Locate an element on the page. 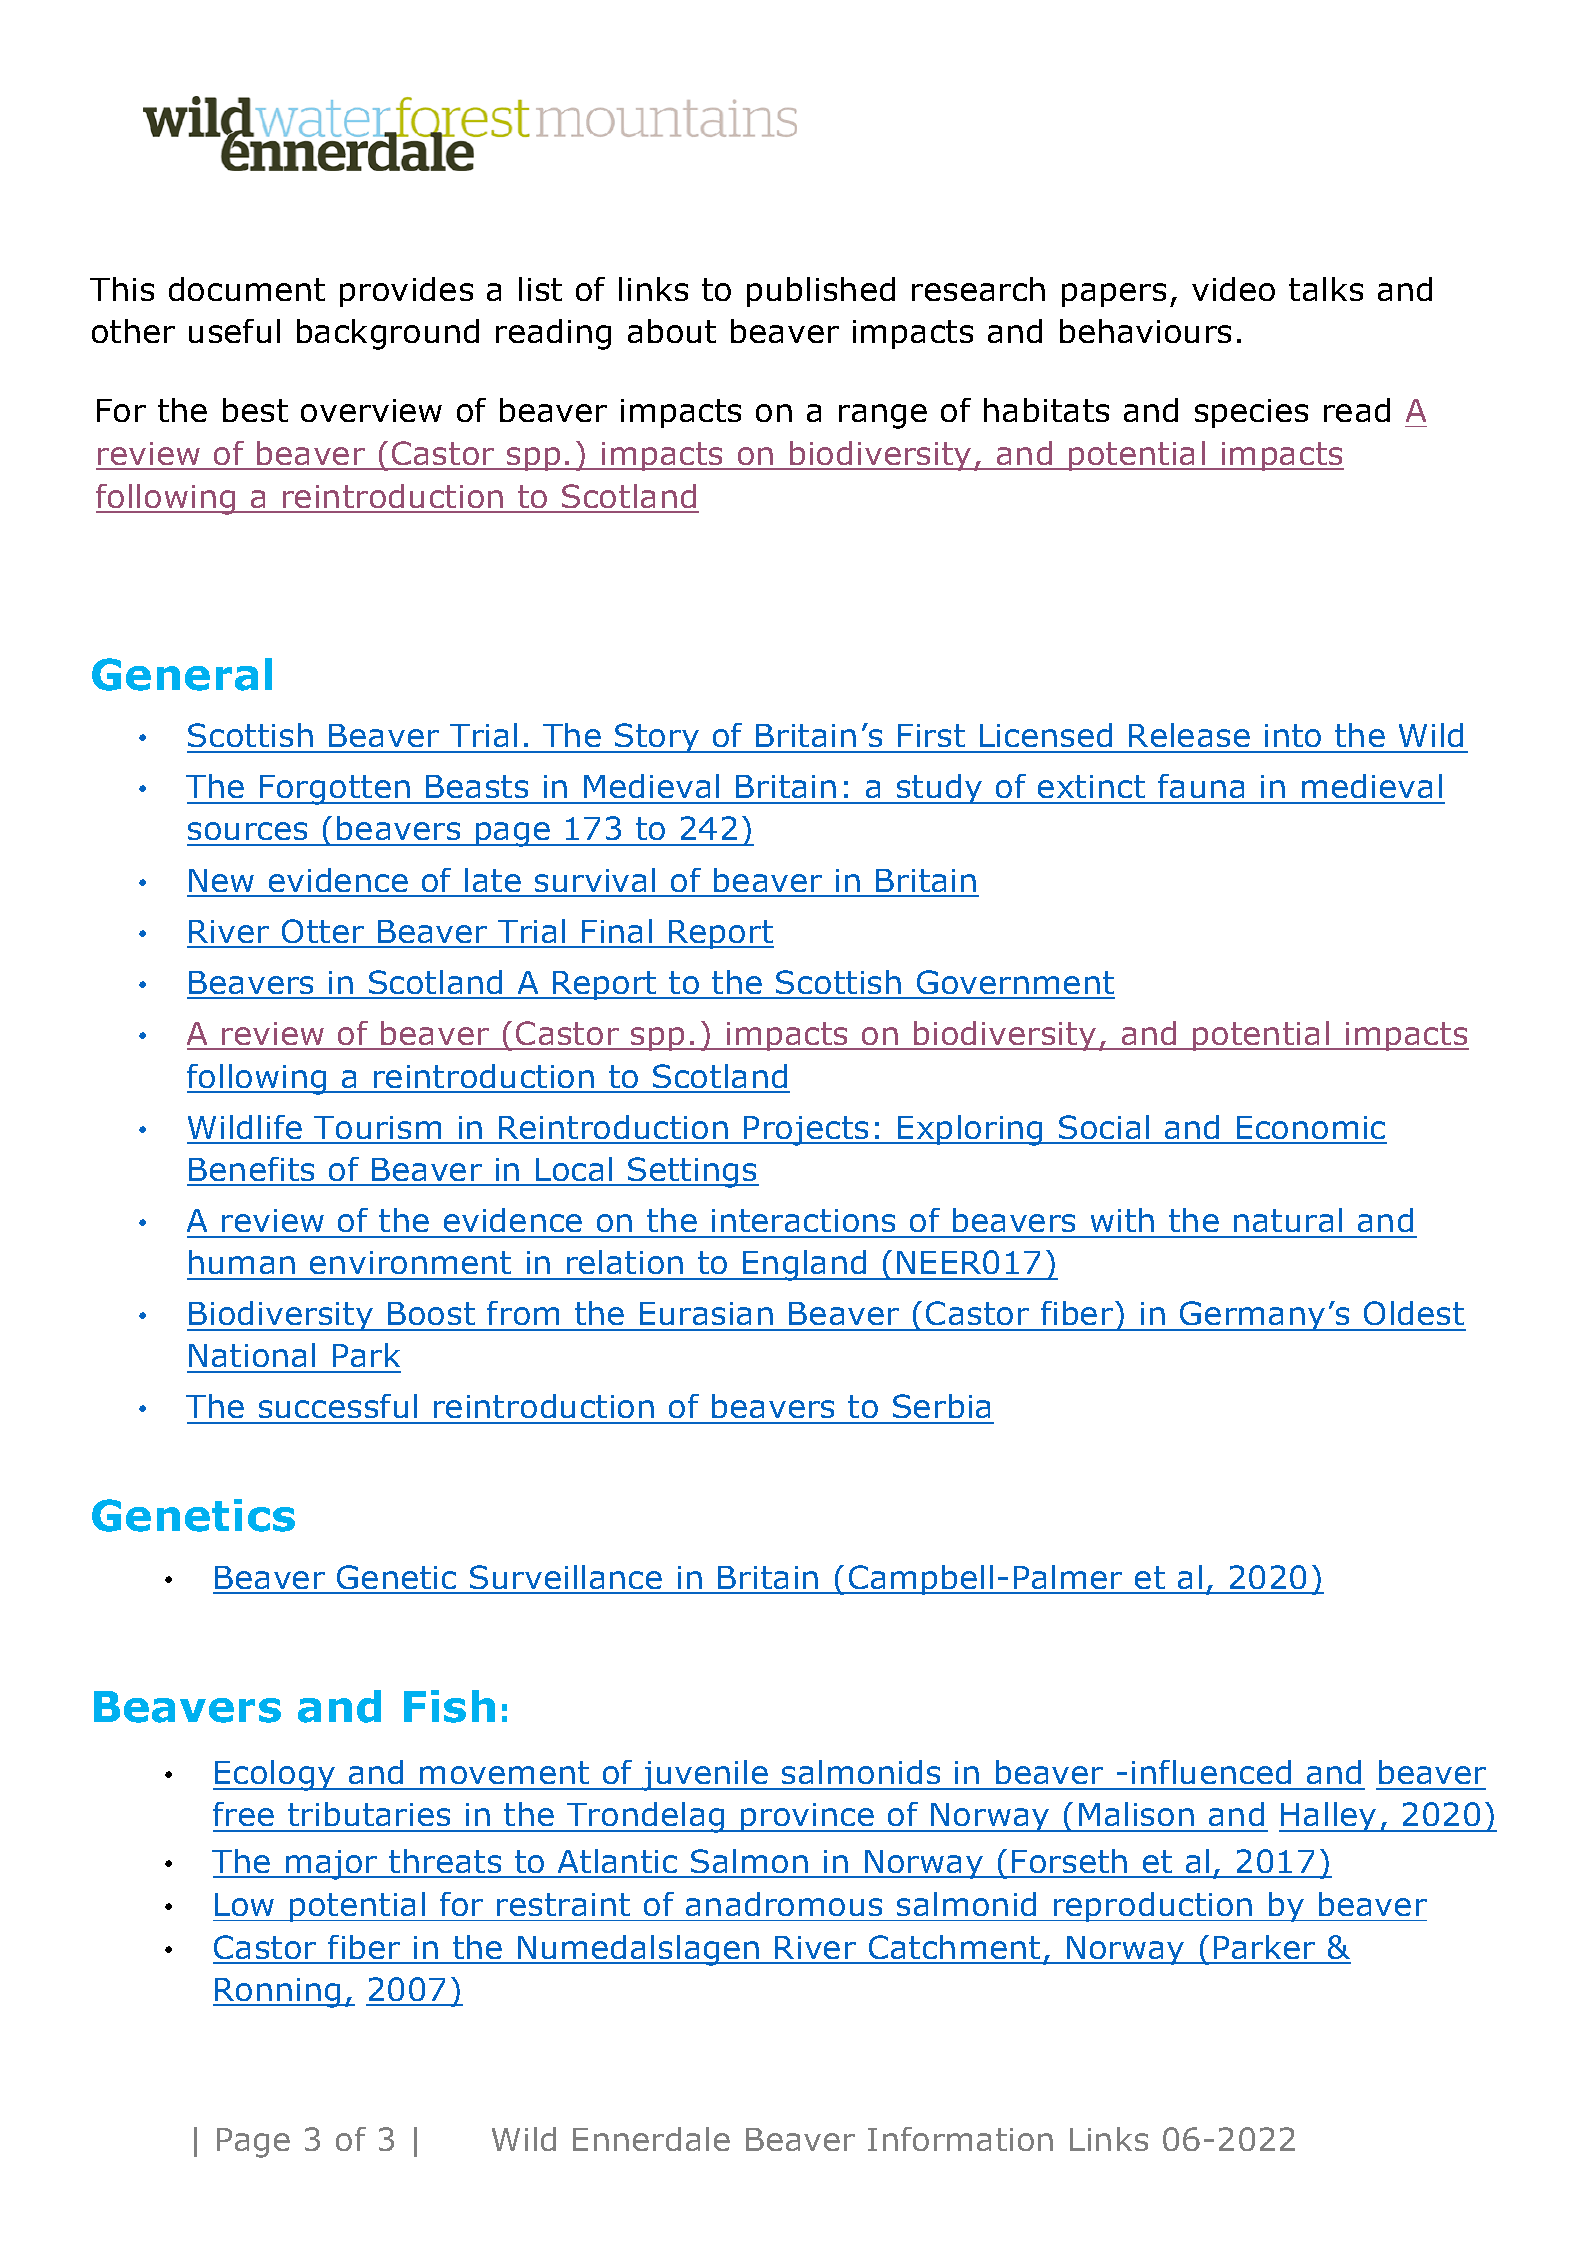 The height and width of the image is (2248, 1590). behaviours is located at coordinates (1145, 331).
